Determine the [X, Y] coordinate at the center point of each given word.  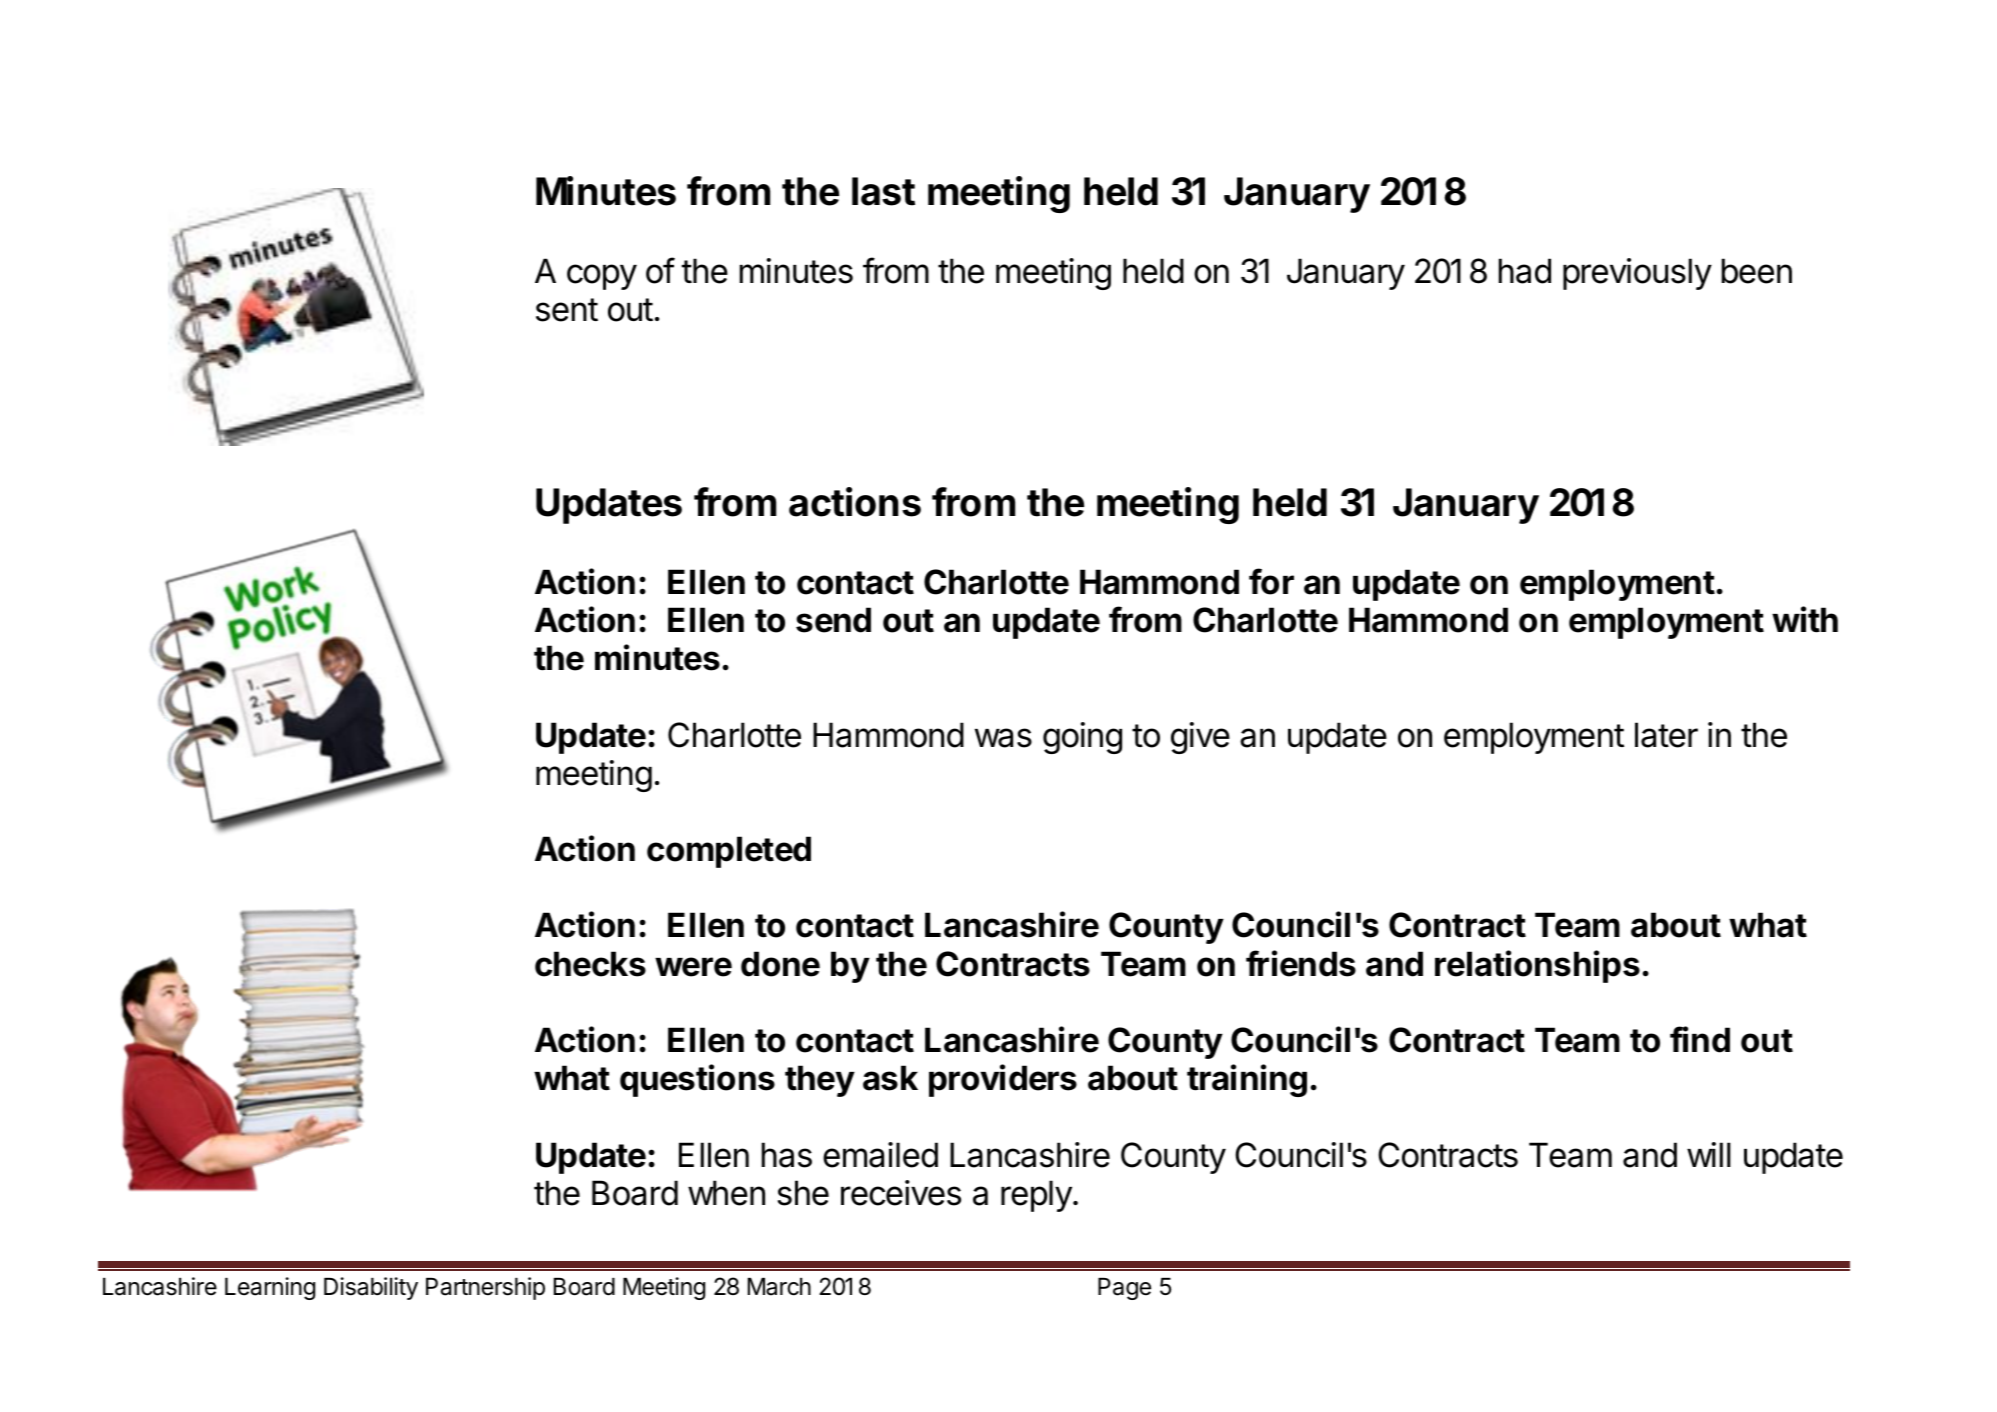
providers [1003, 1080]
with [1805, 619]
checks [590, 964]
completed [729, 852]
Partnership [485, 1288]
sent [567, 310]
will [1709, 1154]
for [1271, 581]
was [1003, 738]
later [1666, 735]
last [883, 191]
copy [602, 277]
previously [1637, 274]
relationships [1537, 966]
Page [1124, 1289]
